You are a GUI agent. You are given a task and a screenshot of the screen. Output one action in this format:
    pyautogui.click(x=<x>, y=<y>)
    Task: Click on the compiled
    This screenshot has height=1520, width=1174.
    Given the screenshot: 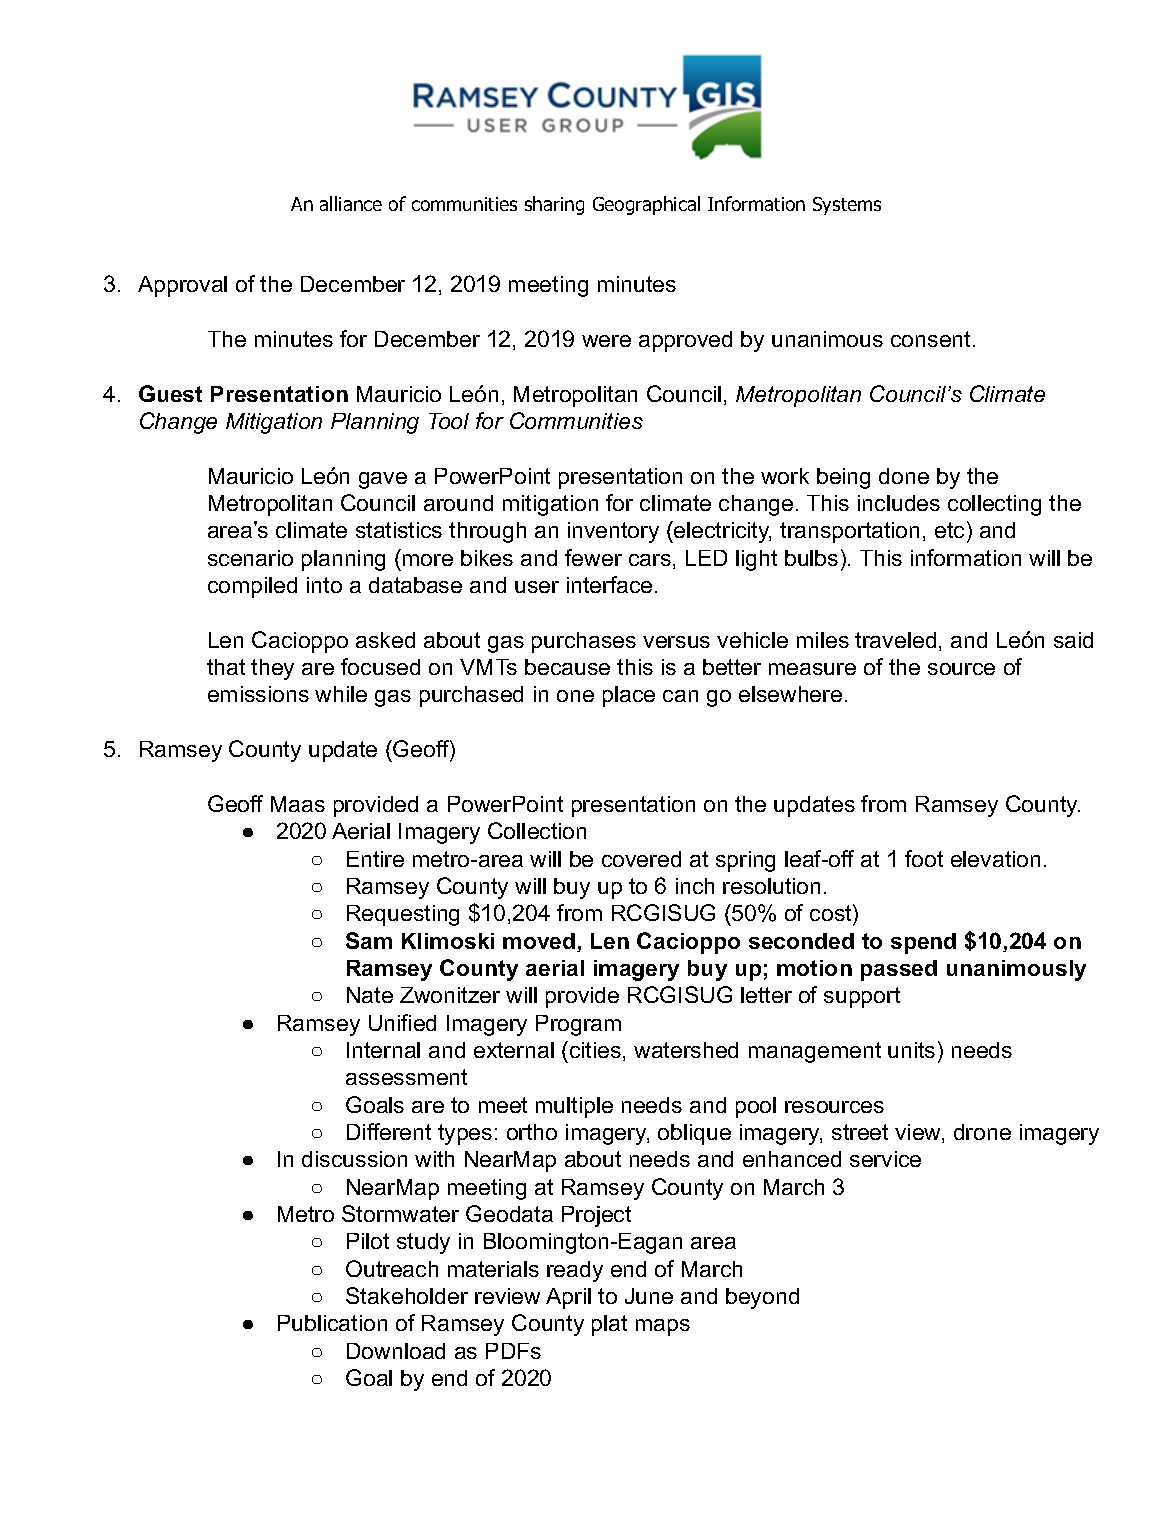 What is the action you would take?
    pyautogui.click(x=252, y=587)
